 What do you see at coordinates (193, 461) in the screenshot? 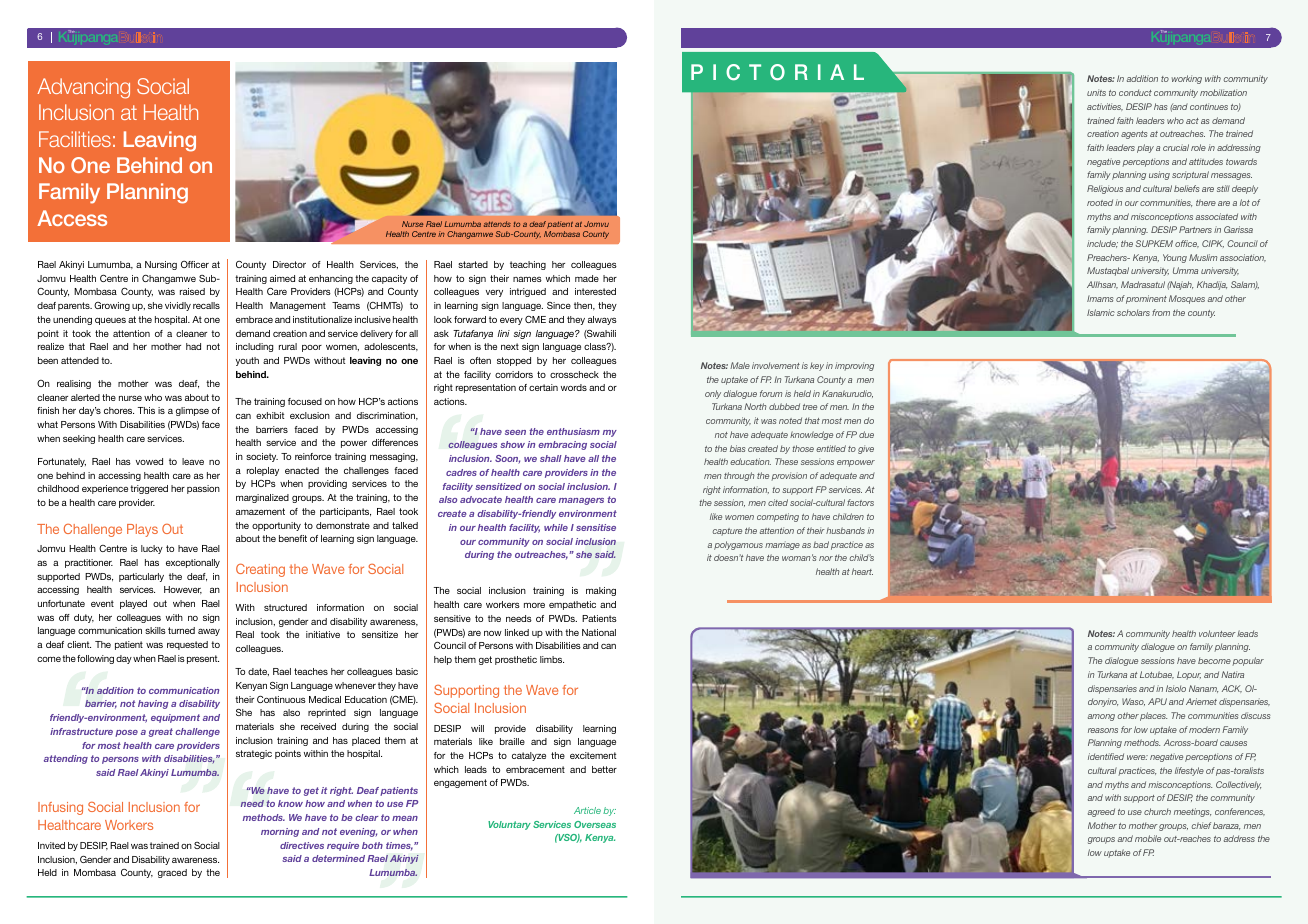
I see `leave` at bounding box center [193, 461].
